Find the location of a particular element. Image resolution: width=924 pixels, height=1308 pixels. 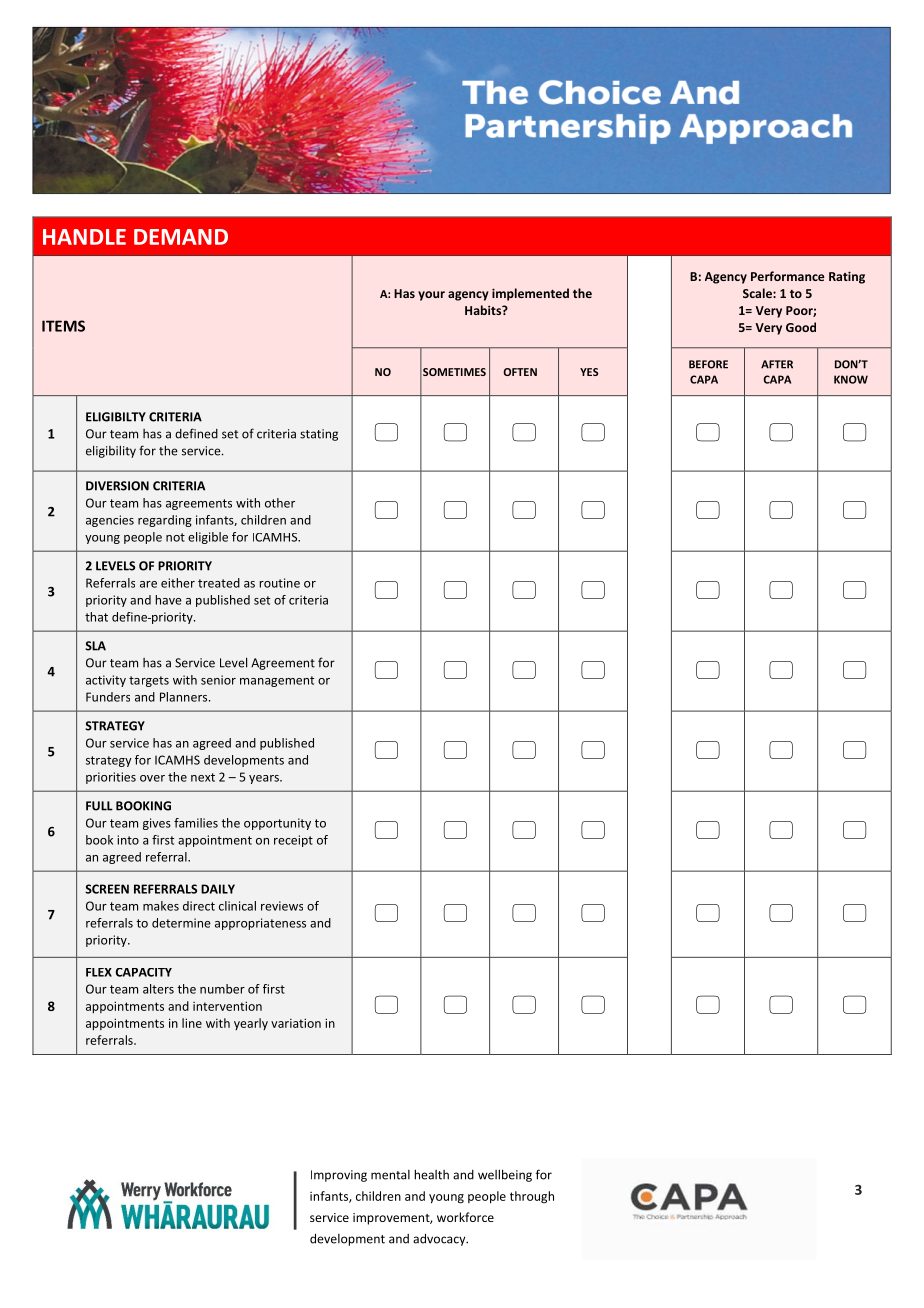

management is located at coordinates (277, 681).
